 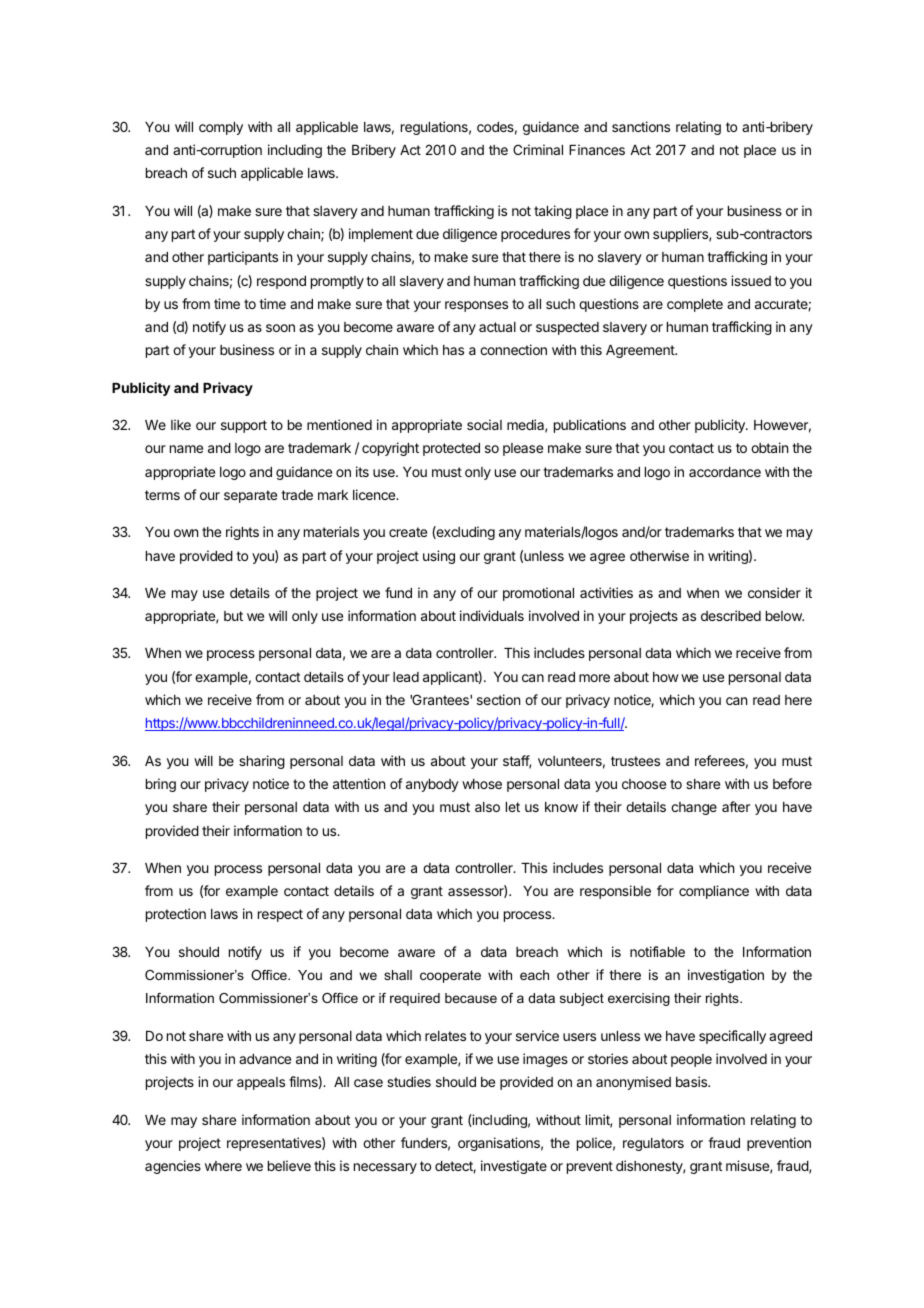 What do you see at coordinates (769, 447) in the page?
I see `obtain` at bounding box center [769, 447].
